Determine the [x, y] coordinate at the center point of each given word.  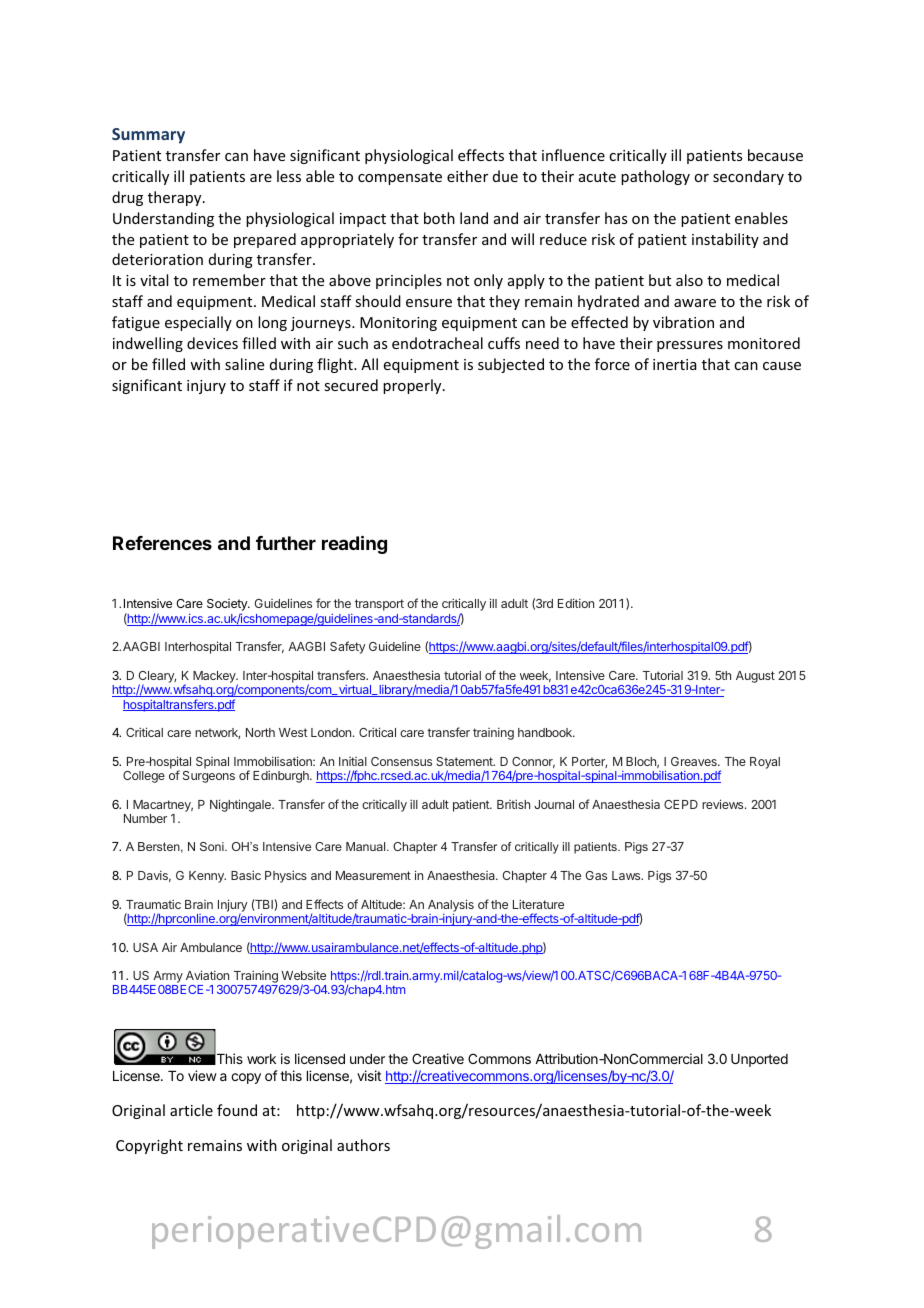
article [191, 1110]
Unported [759, 1060]
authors [363, 1145]
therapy [176, 198]
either [467, 176]
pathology [655, 177]
